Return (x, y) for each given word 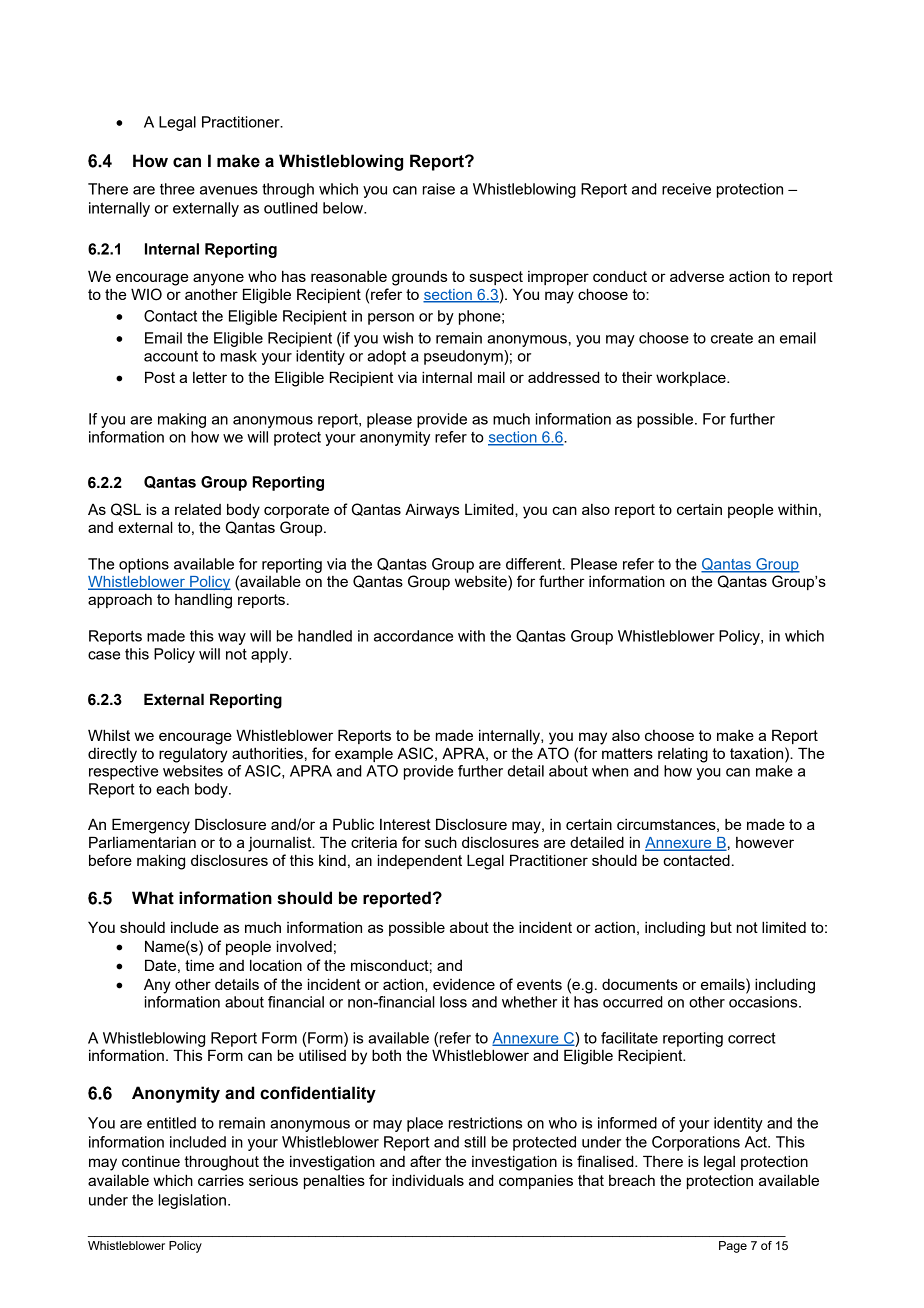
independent (420, 861)
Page (733, 1247)
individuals (428, 1180)
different (535, 564)
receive (686, 189)
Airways (432, 511)
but (721, 927)
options (144, 565)
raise (439, 189)
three (177, 189)
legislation (192, 1201)
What (153, 898)
